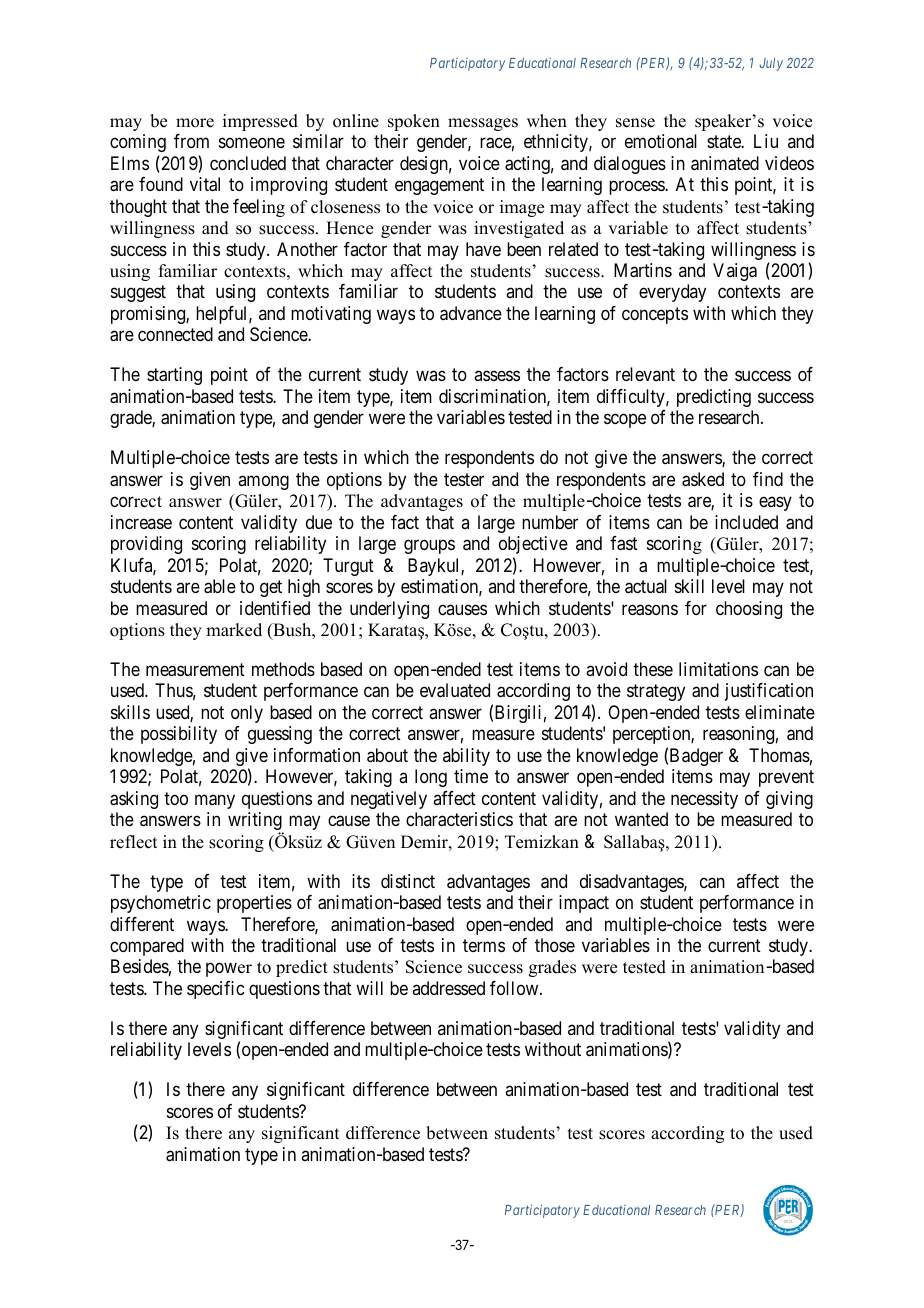 Image resolution: width=924 pixels, height=1308 pixels. Describe the element at coordinates (497, 376) in the screenshot. I see `assess` at that location.
